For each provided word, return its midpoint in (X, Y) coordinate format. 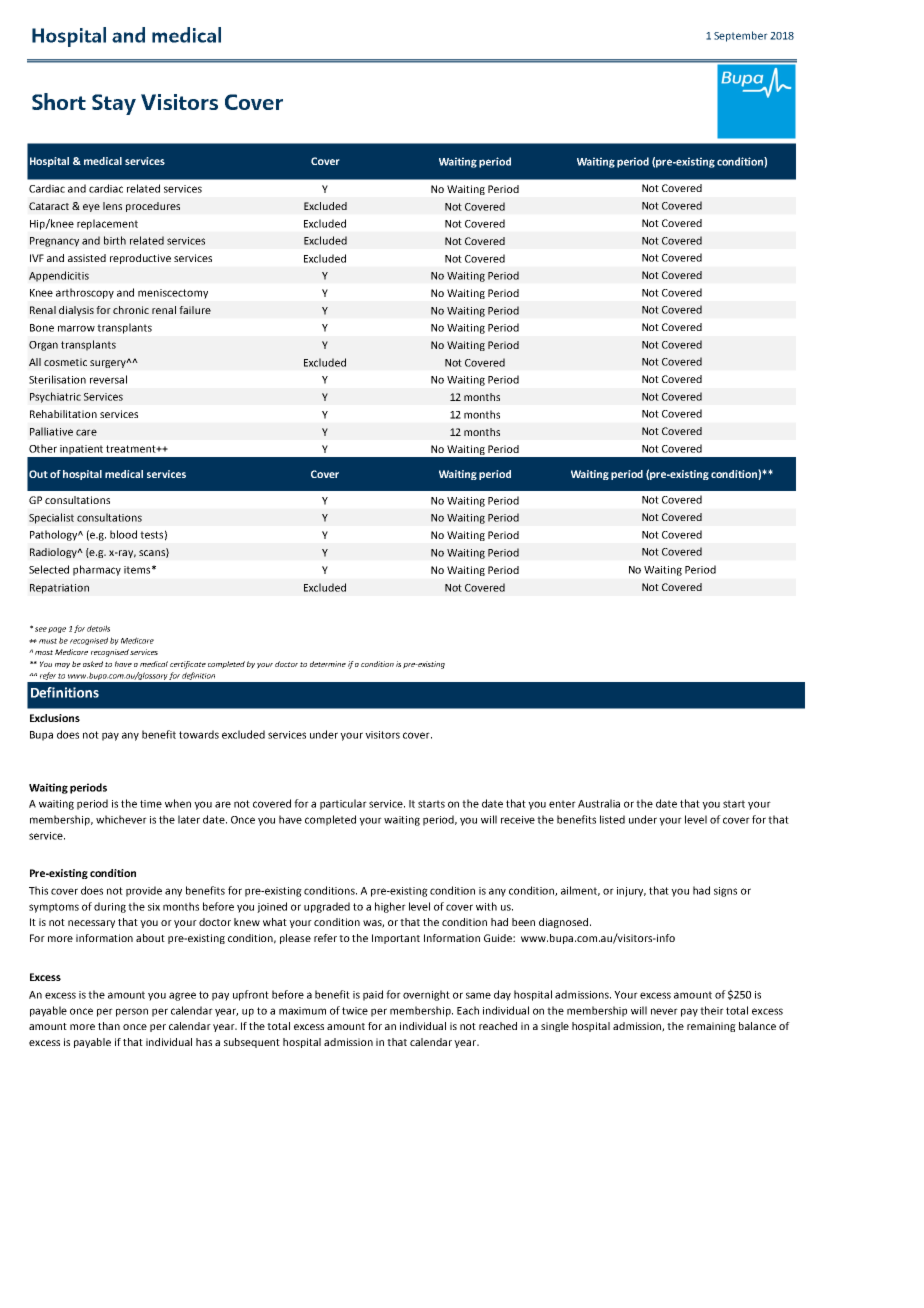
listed (612, 819)
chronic (131, 310)
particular (343, 804)
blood (123, 534)
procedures (153, 207)
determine (328, 664)
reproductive (140, 259)
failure (195, 310)
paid (373, 995)
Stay (114, 104)
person (132, 1012)
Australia (599, 803)
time (151, 804)
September (741, 36)
